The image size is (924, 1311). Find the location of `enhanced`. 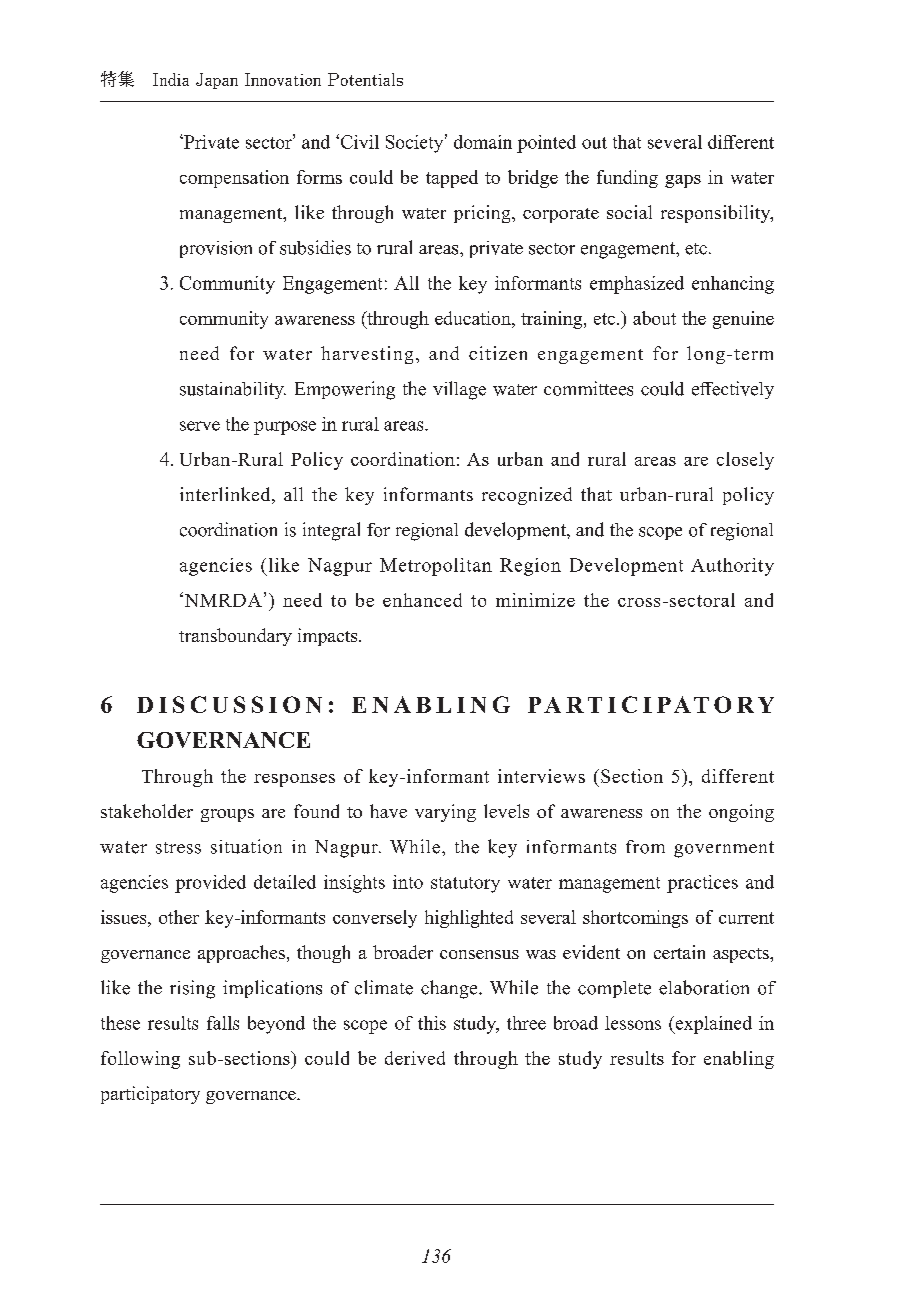

enhanced is located at coordinates (422, 600).
